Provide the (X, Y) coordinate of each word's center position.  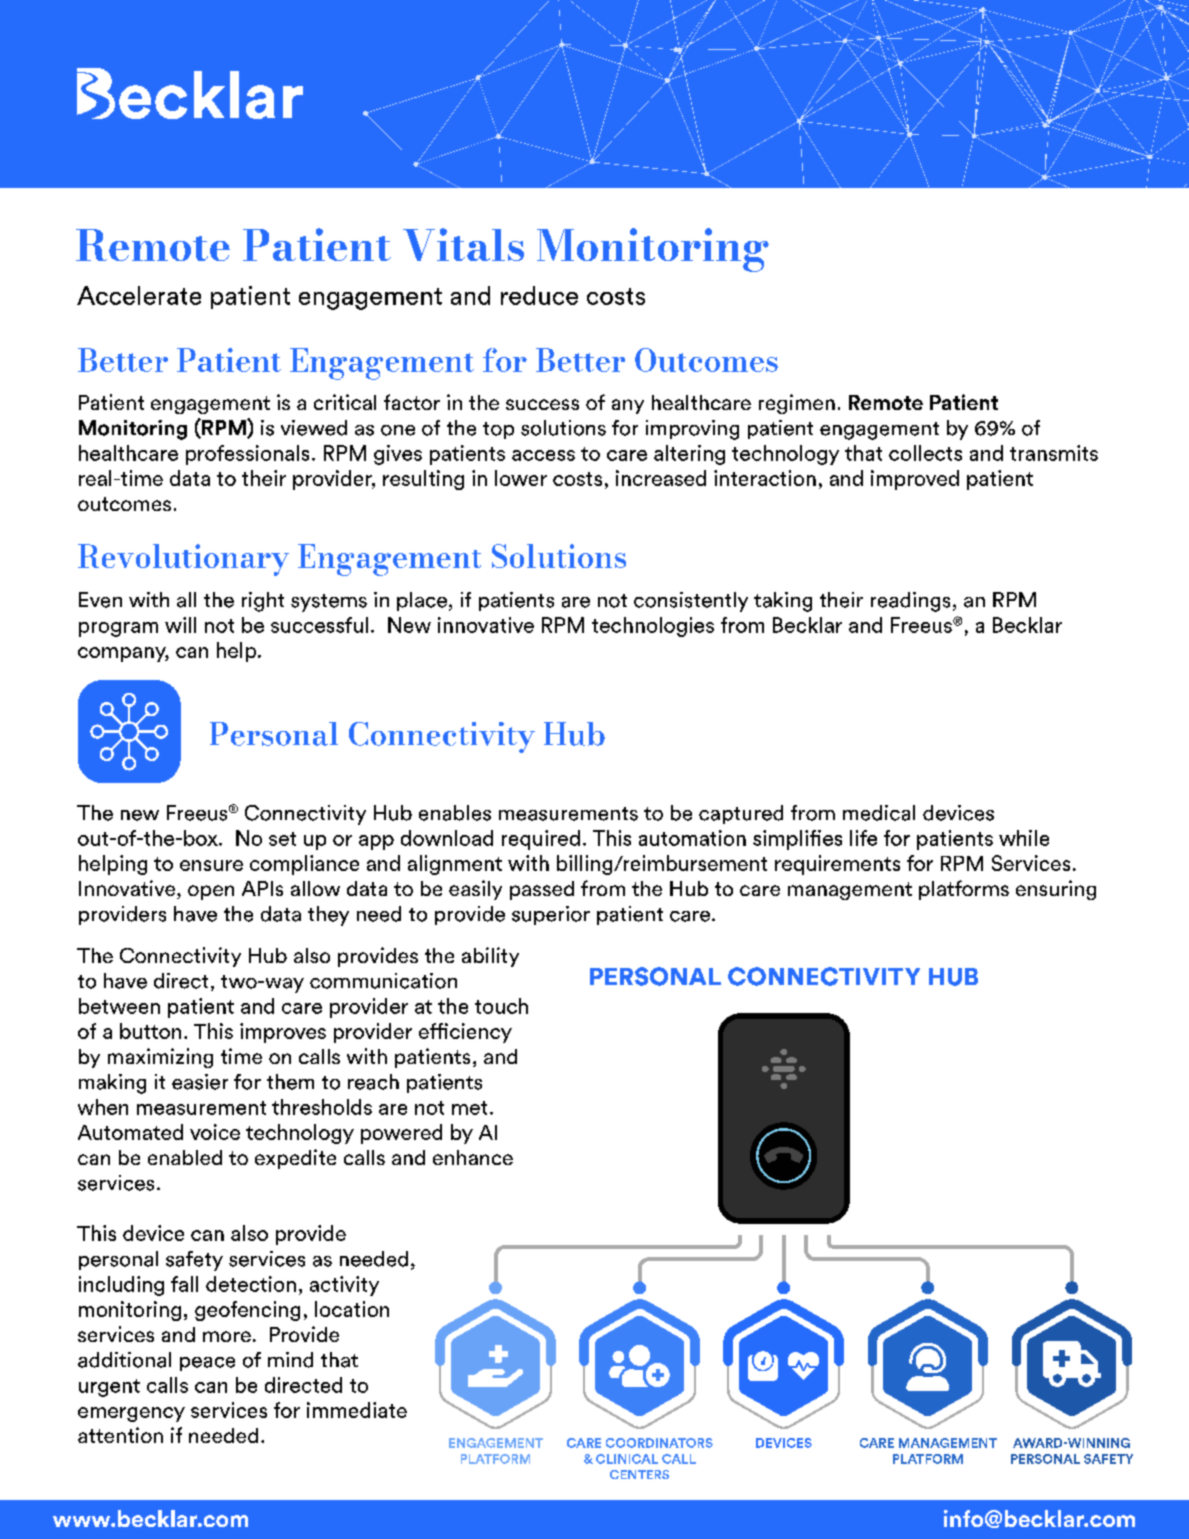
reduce (539, 295)
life (863, 838)
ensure (211, 865)
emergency (131, 1414)
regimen (797, 404)
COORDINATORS (659, 1443)
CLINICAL (627, 1459)
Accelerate (139, 295)
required (541, 840)
